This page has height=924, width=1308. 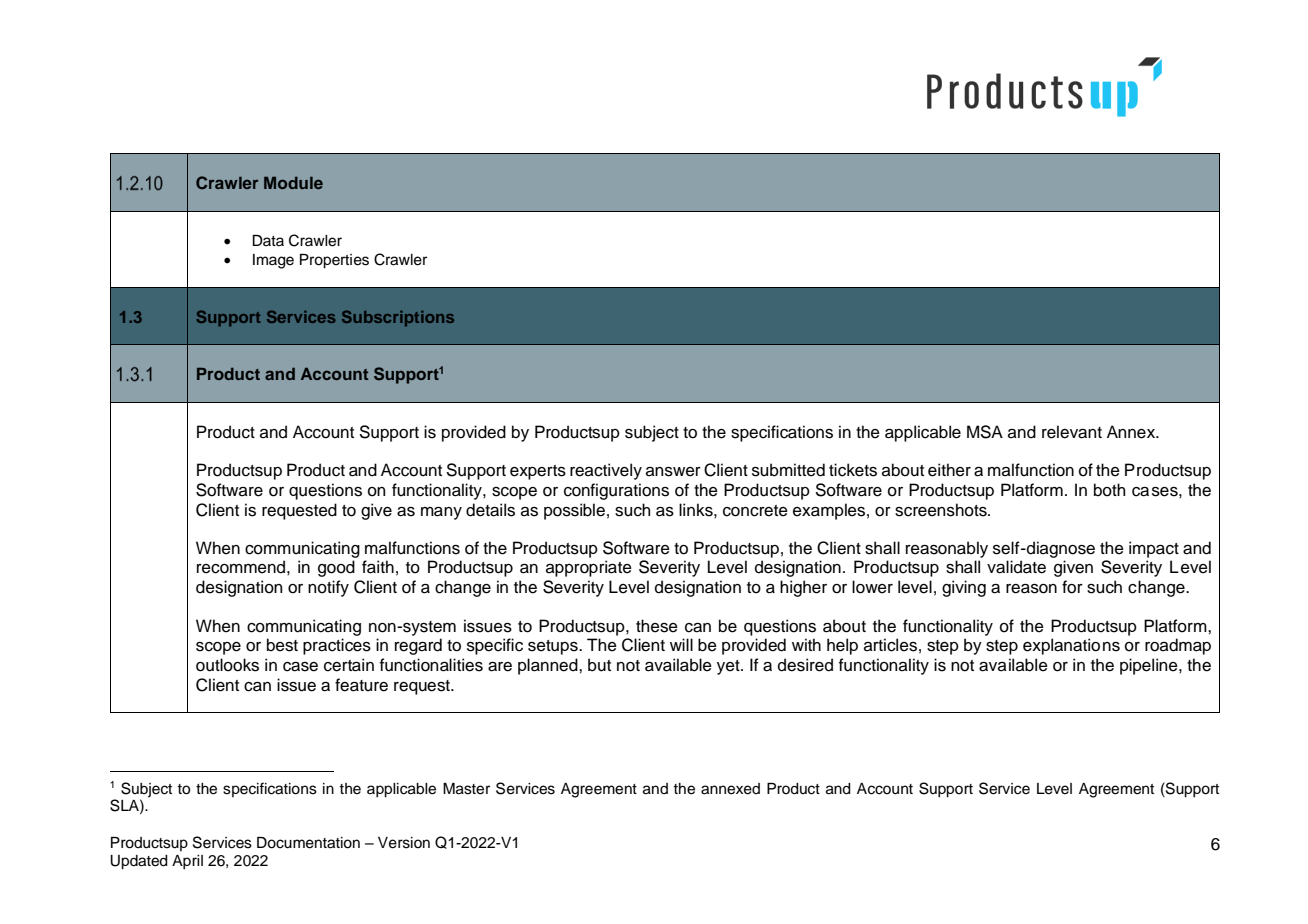 What do you see at coordinates (308, 843) in the page?
I see `Documentation` at bounding box center [308, 843].
